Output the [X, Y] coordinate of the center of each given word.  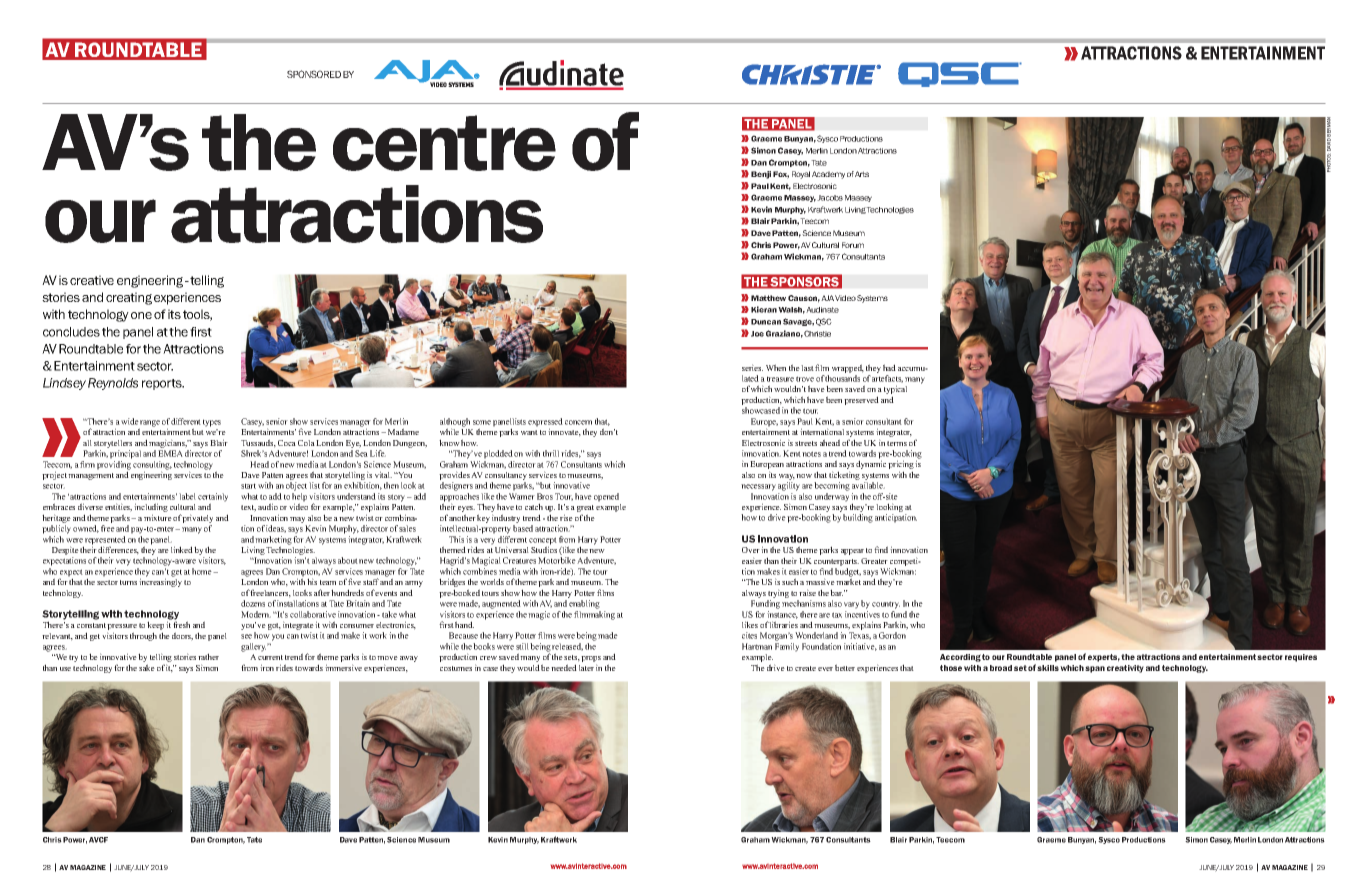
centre [444, 143]
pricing [901, 466]
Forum [853, 245]
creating [129, 298]
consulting [152, 466]
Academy [828, 175]
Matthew [768, 298]
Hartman [757, 646]
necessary [758, 487]
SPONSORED [314, 74]
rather [208, 656]
